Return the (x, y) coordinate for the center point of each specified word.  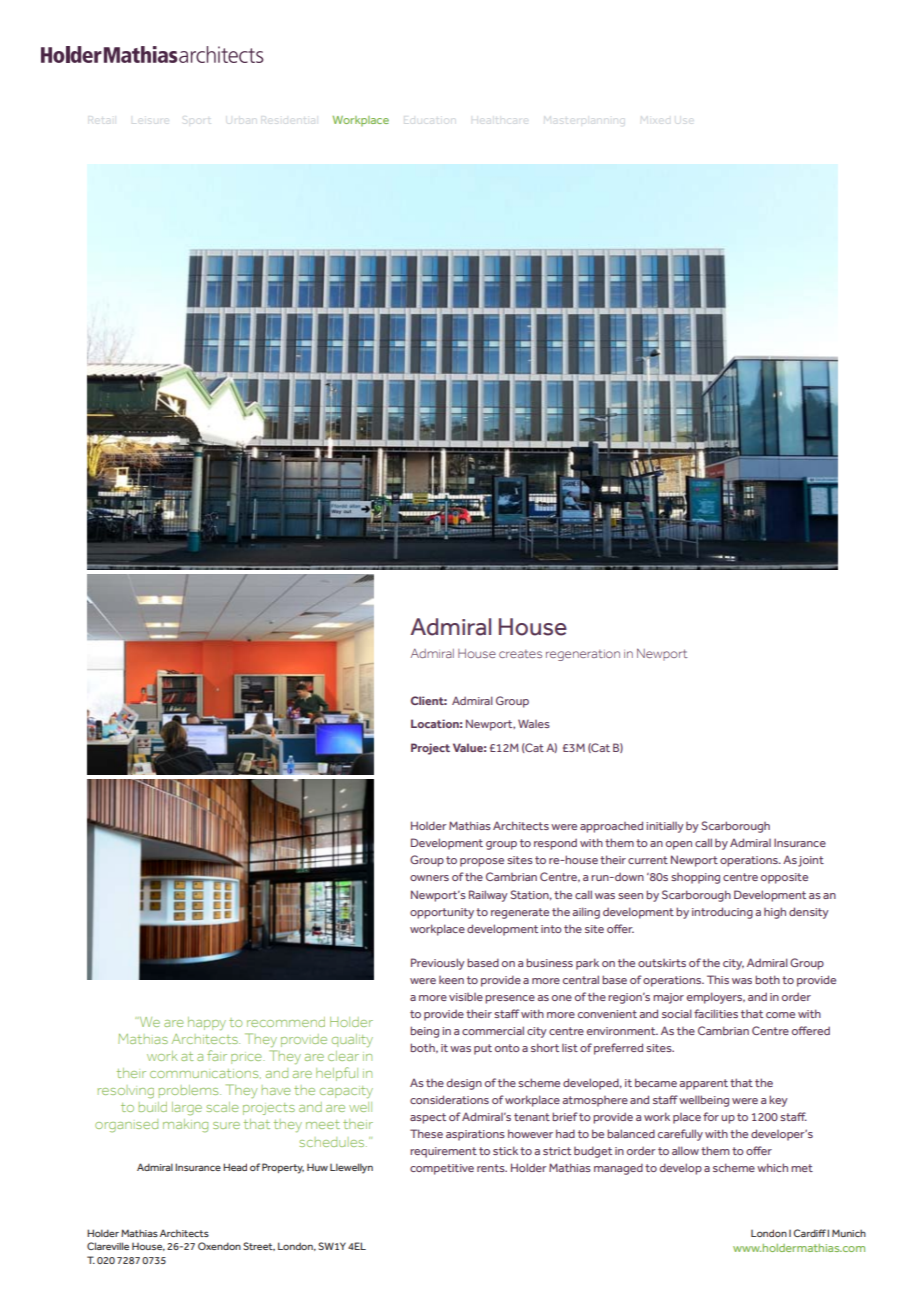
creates (520, 654)
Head (235, 1167)
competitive (442, 1169)
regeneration (583, 655)
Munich (849, 1233)
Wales (534, 723)
